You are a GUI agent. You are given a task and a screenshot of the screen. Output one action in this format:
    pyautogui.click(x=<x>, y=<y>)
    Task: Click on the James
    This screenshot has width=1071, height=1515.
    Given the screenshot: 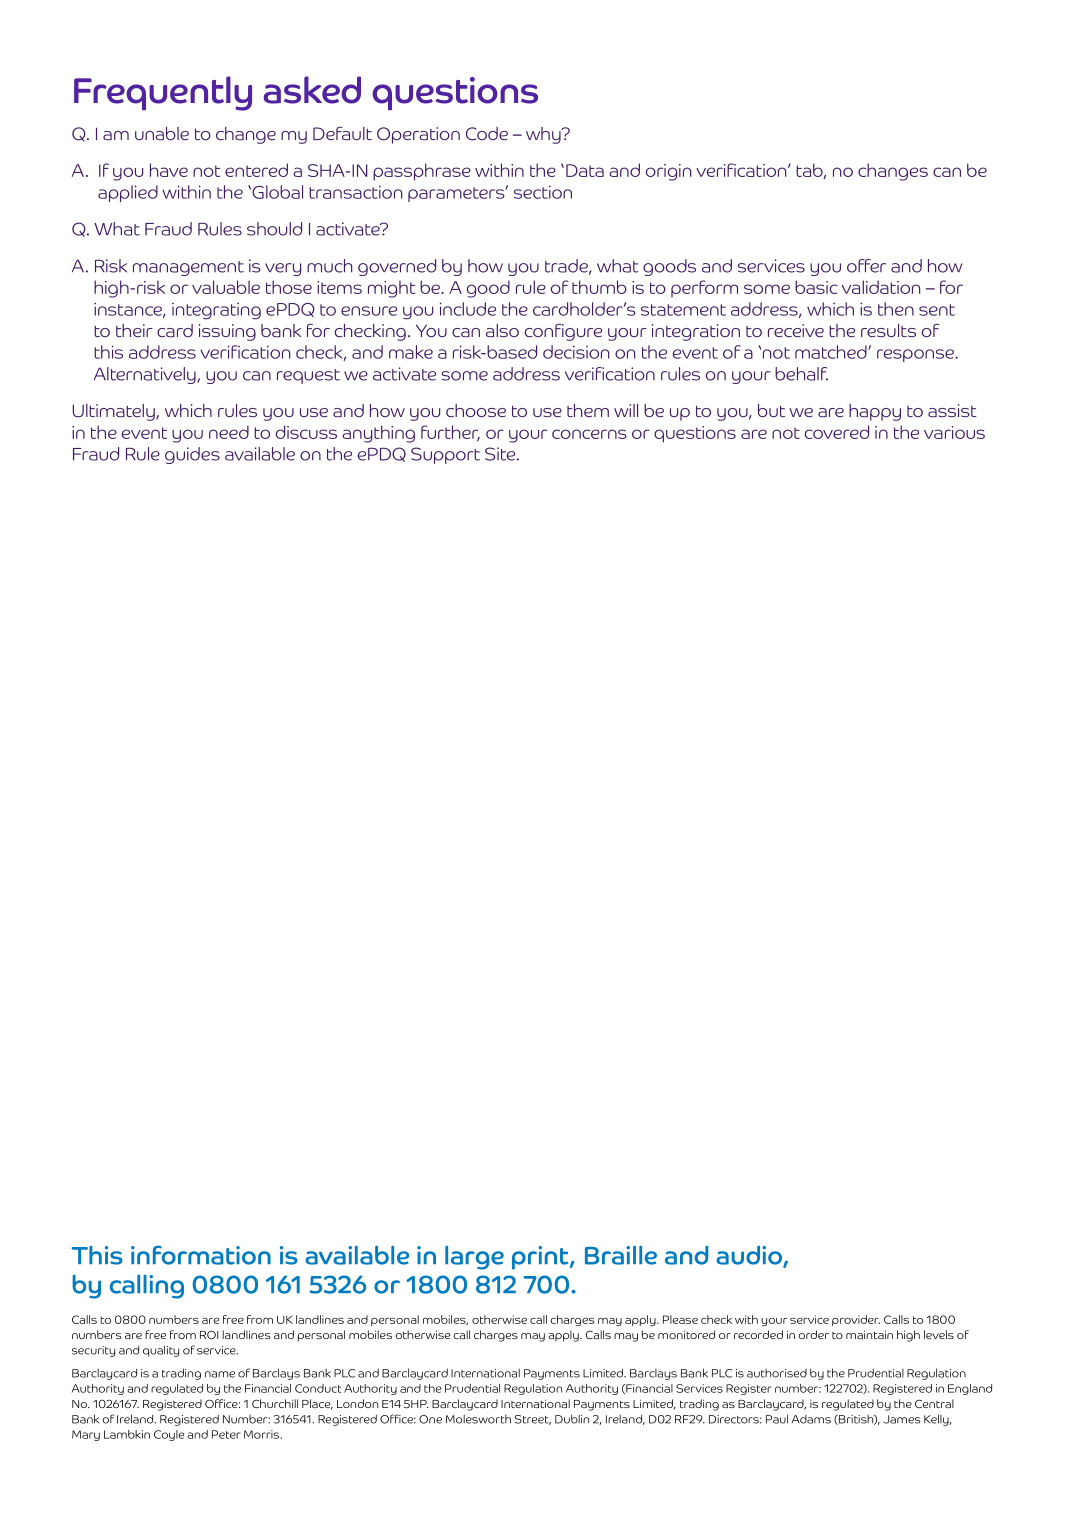 What is the action you would take?
    pyautogui.click(x=902, y=1419)
